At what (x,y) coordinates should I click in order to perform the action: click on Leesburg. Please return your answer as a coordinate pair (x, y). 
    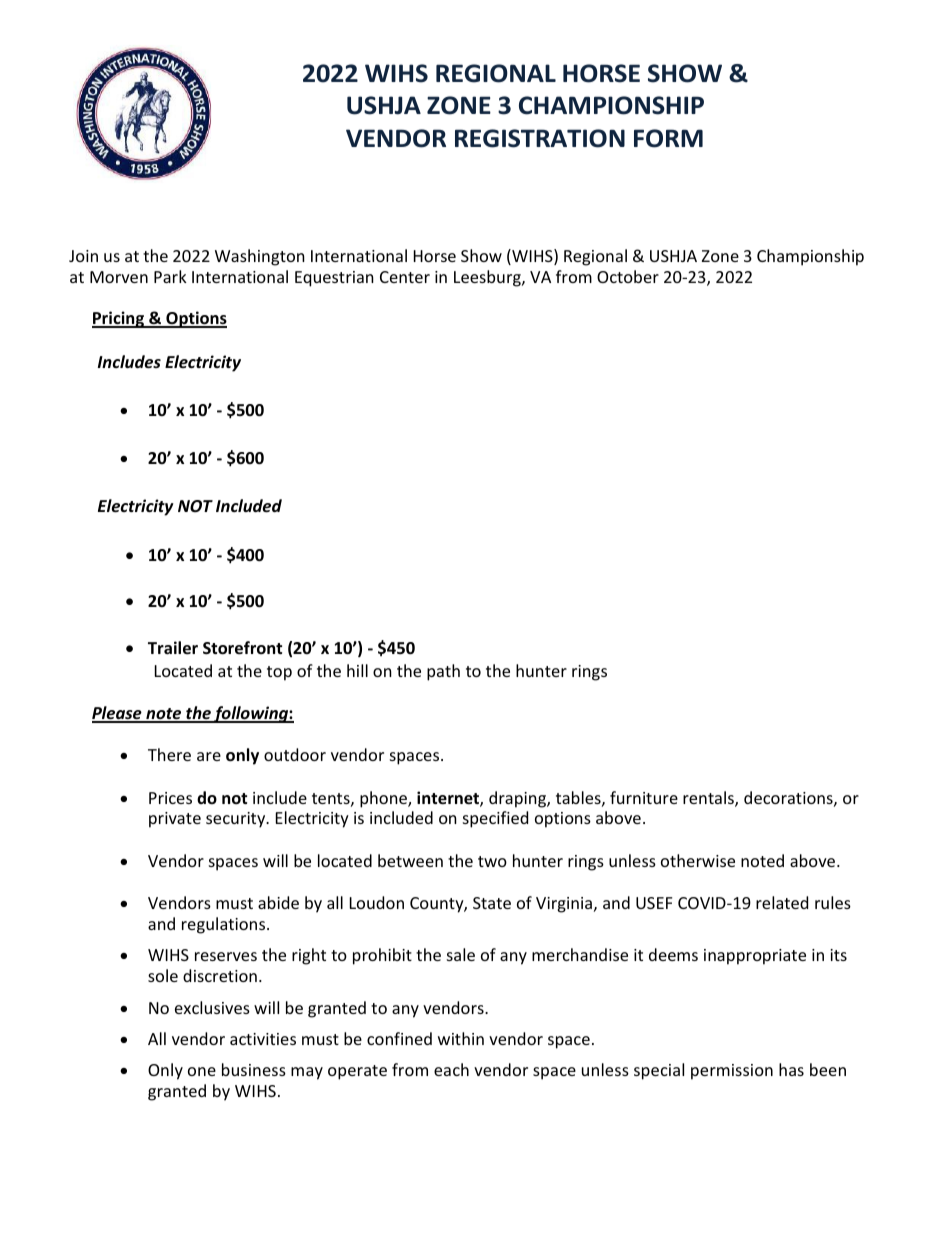
    Looking at the image, I should click on (488, 278).
